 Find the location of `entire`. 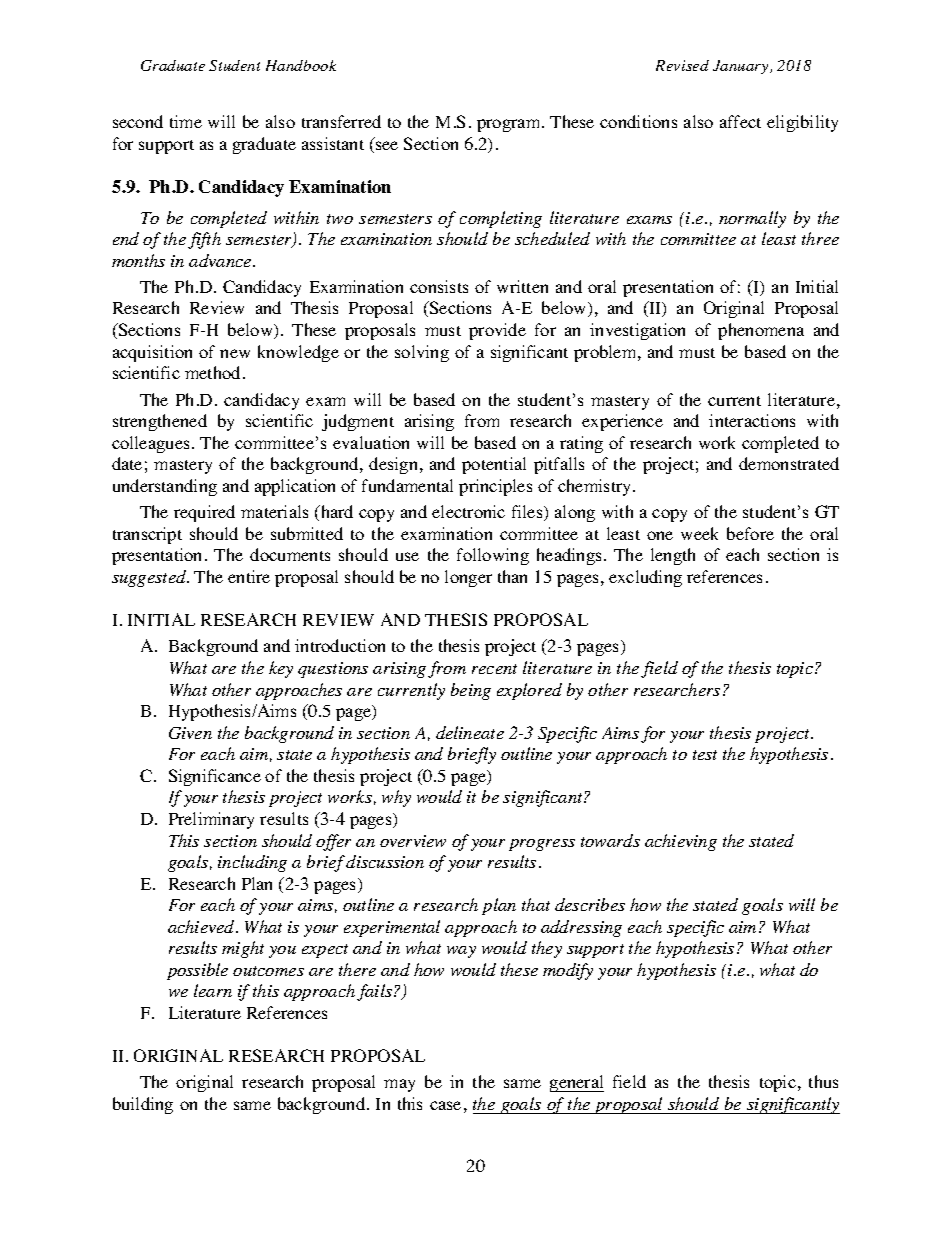

entire is located at coordinates (249, 576).
